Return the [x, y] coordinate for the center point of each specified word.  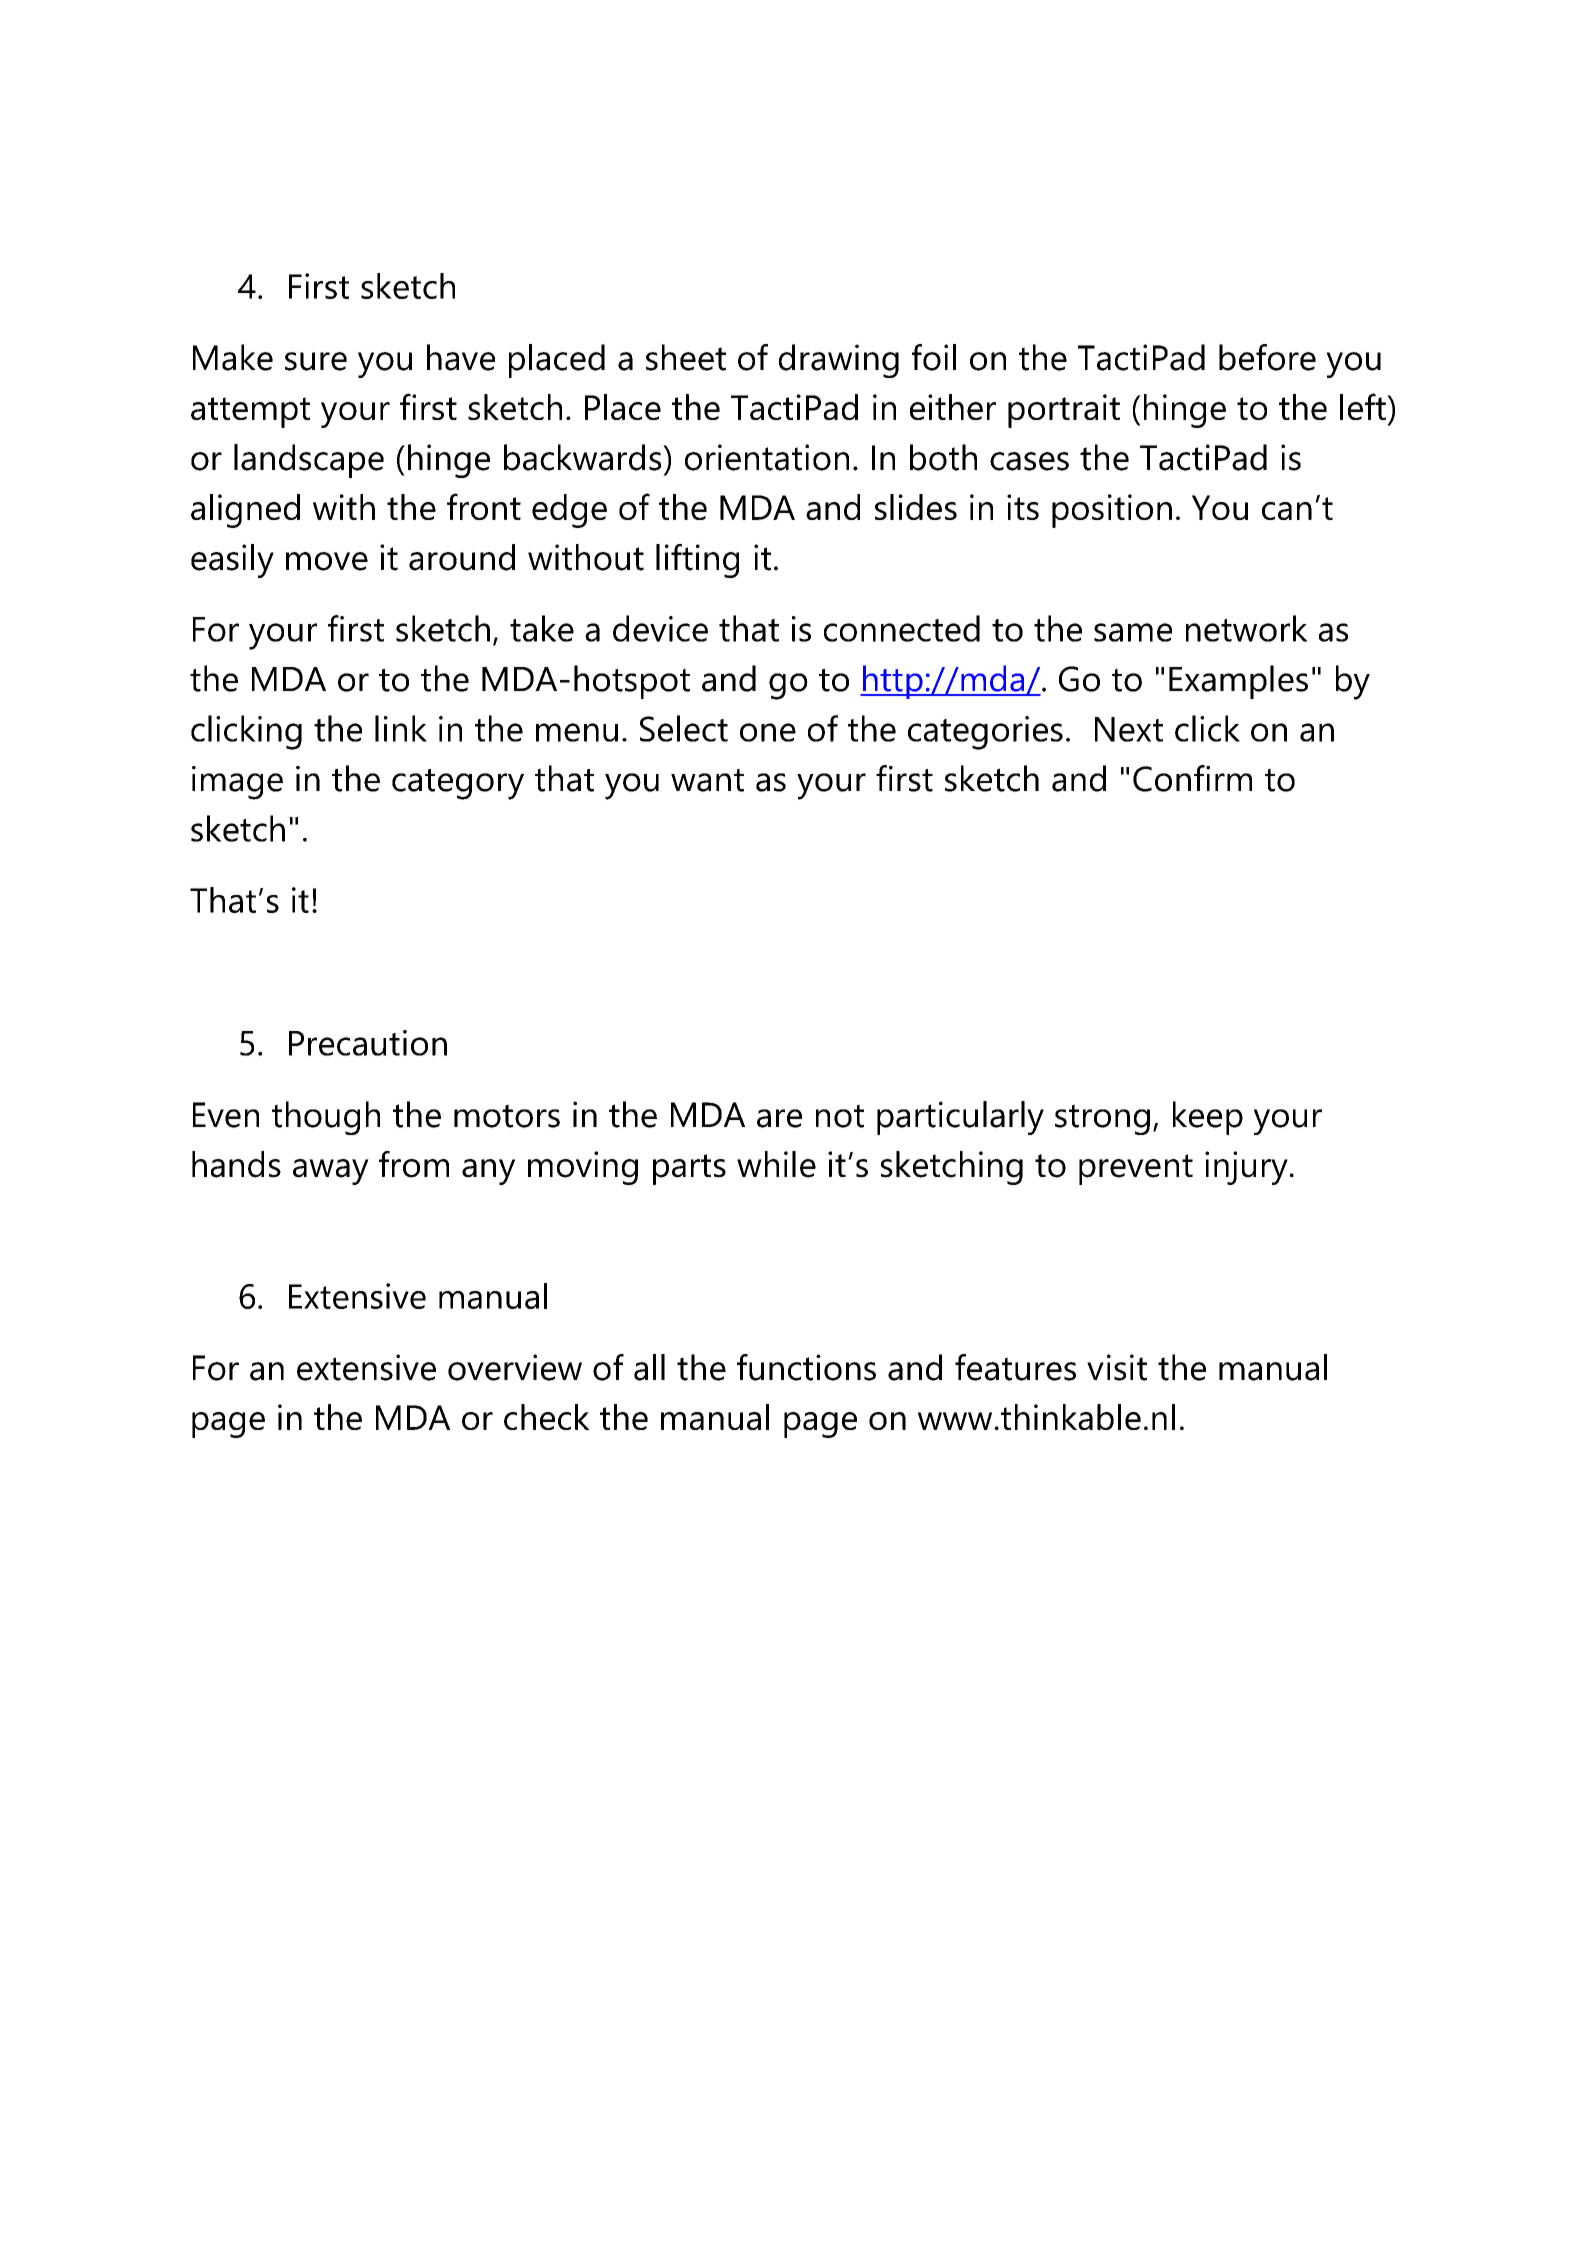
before [1267, 357]
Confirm [1192, 778]
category [458, 784]
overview [515, 1367]
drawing [839, 361]
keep [1208, 1118]
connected [902, 628]
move [327, 561]
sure [316, 361]
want [707, 780]
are [779, 1118]
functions [806, 1367]
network [1246, 628]
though [326, 1118]
